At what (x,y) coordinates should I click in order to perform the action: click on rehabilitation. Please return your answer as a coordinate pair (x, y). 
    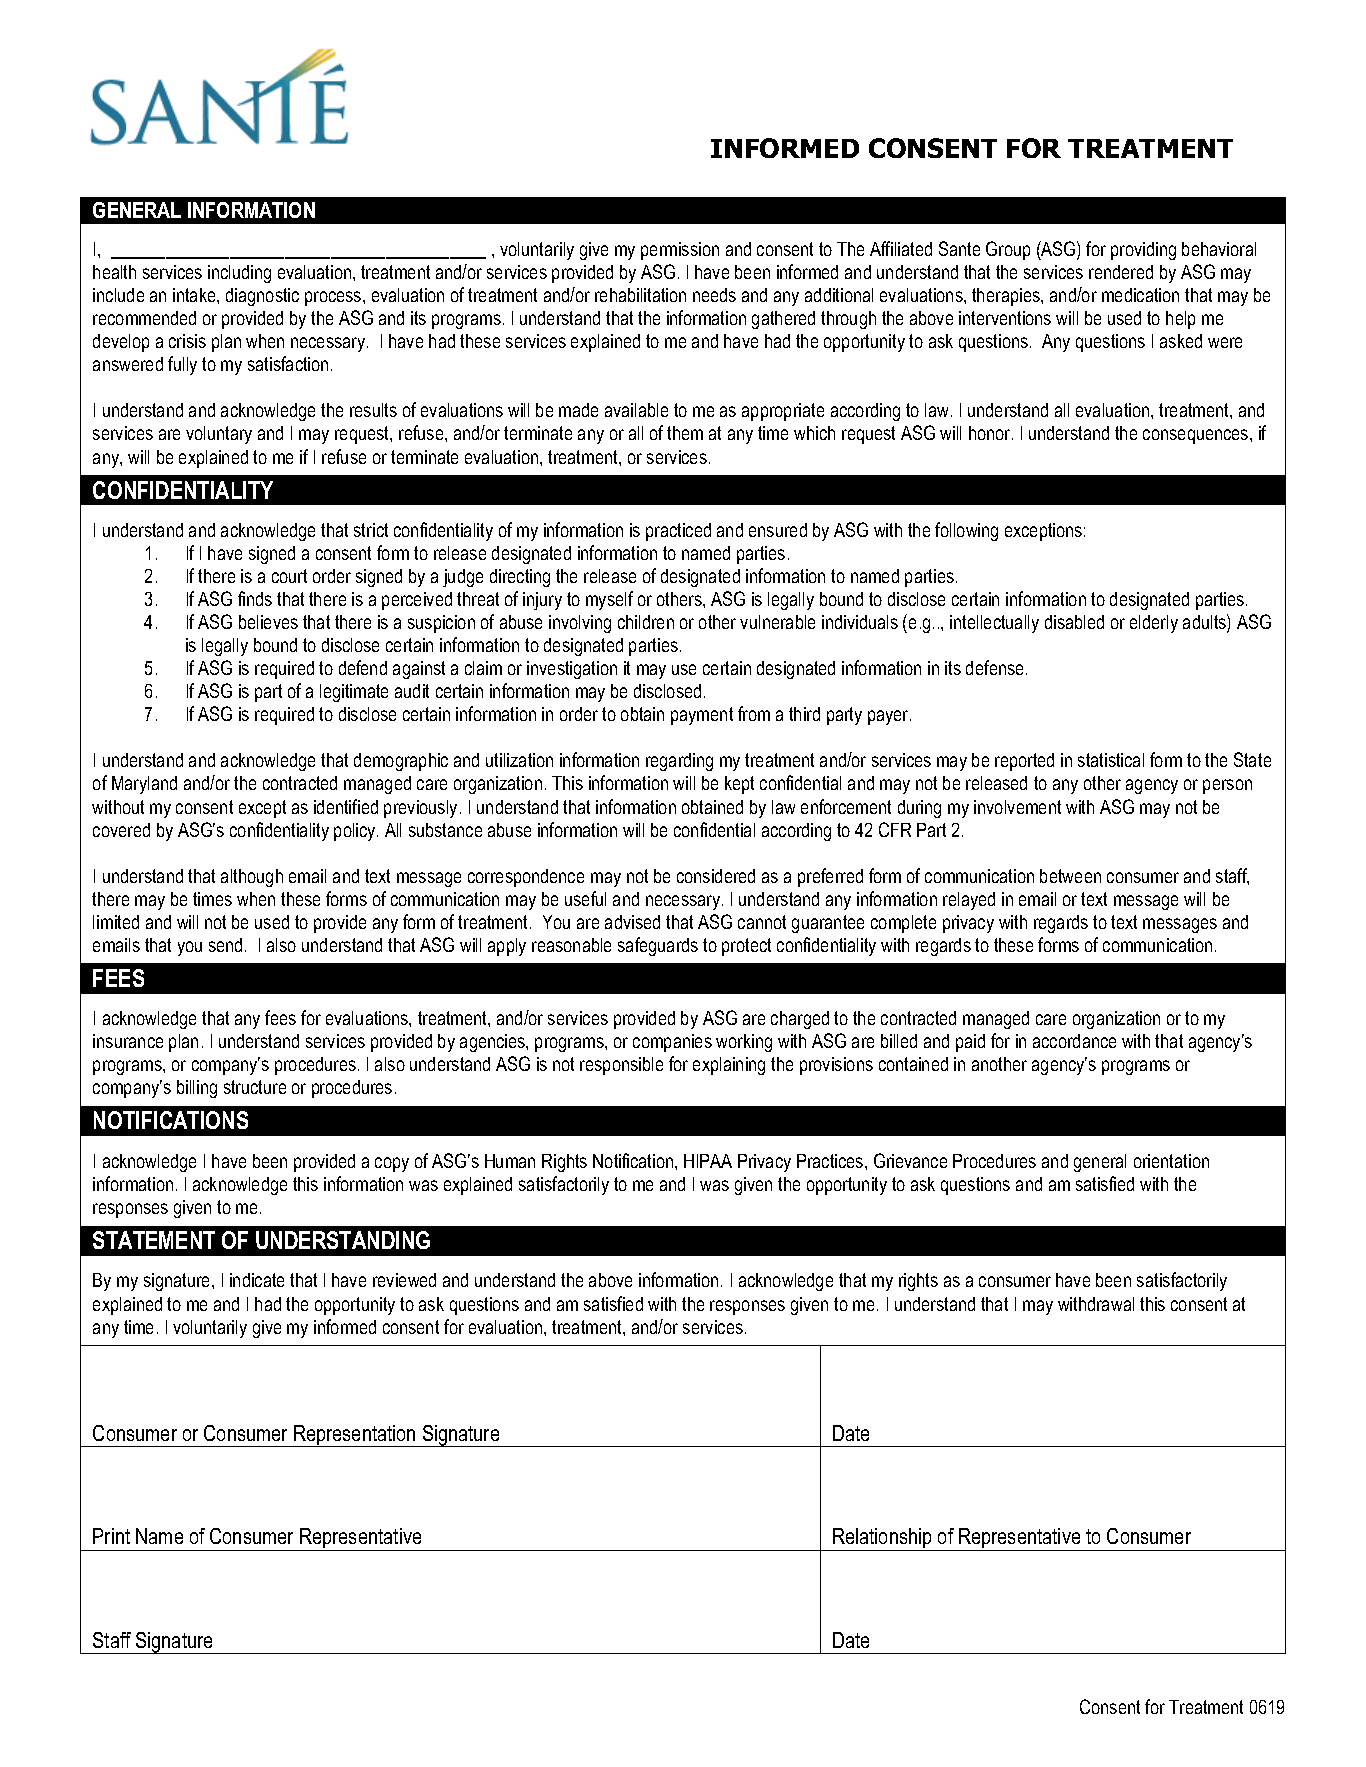
    Looking at the image, I should click on (640, 295).
